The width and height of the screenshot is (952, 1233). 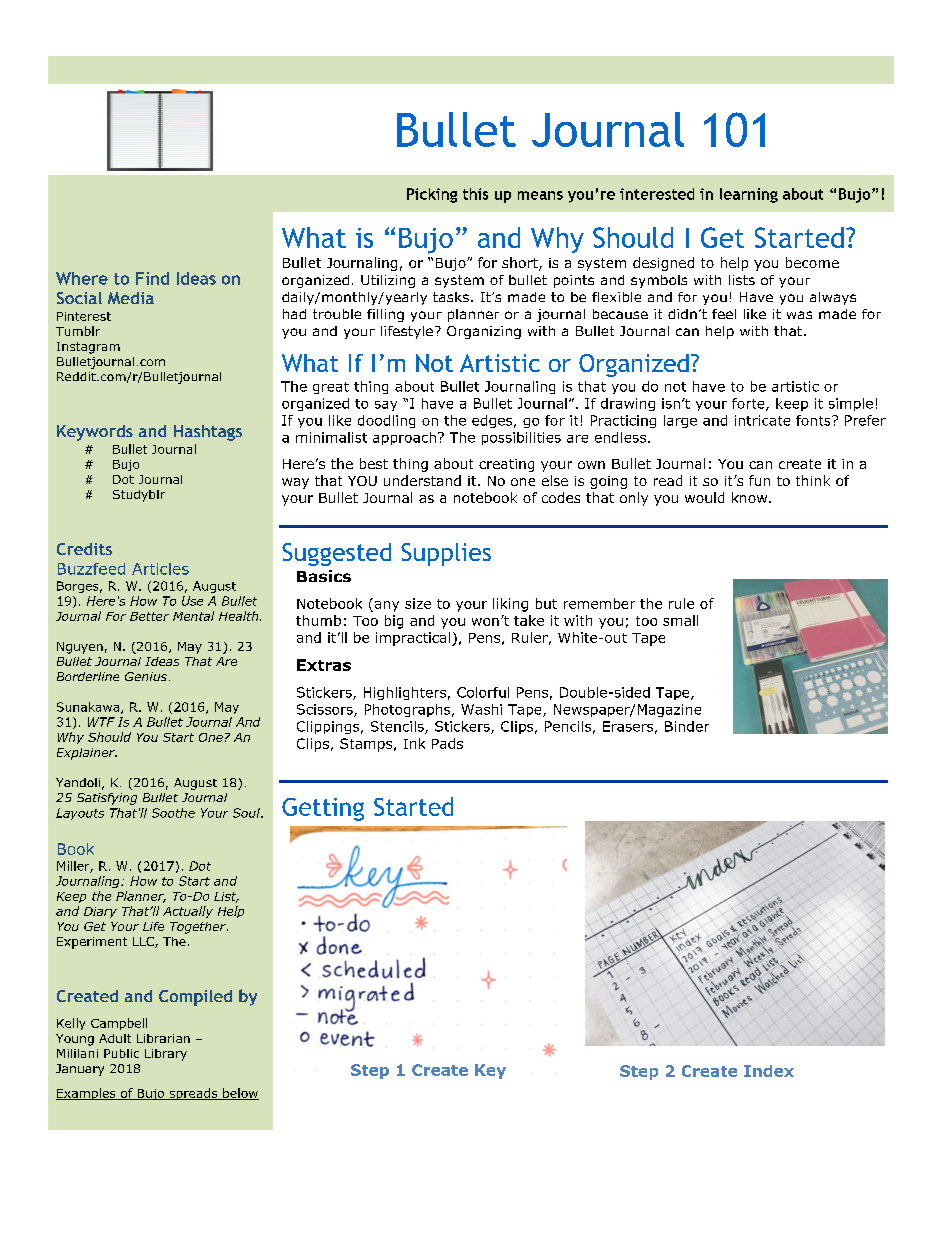 I want to click on Pads, so click(x=447, y=743).
